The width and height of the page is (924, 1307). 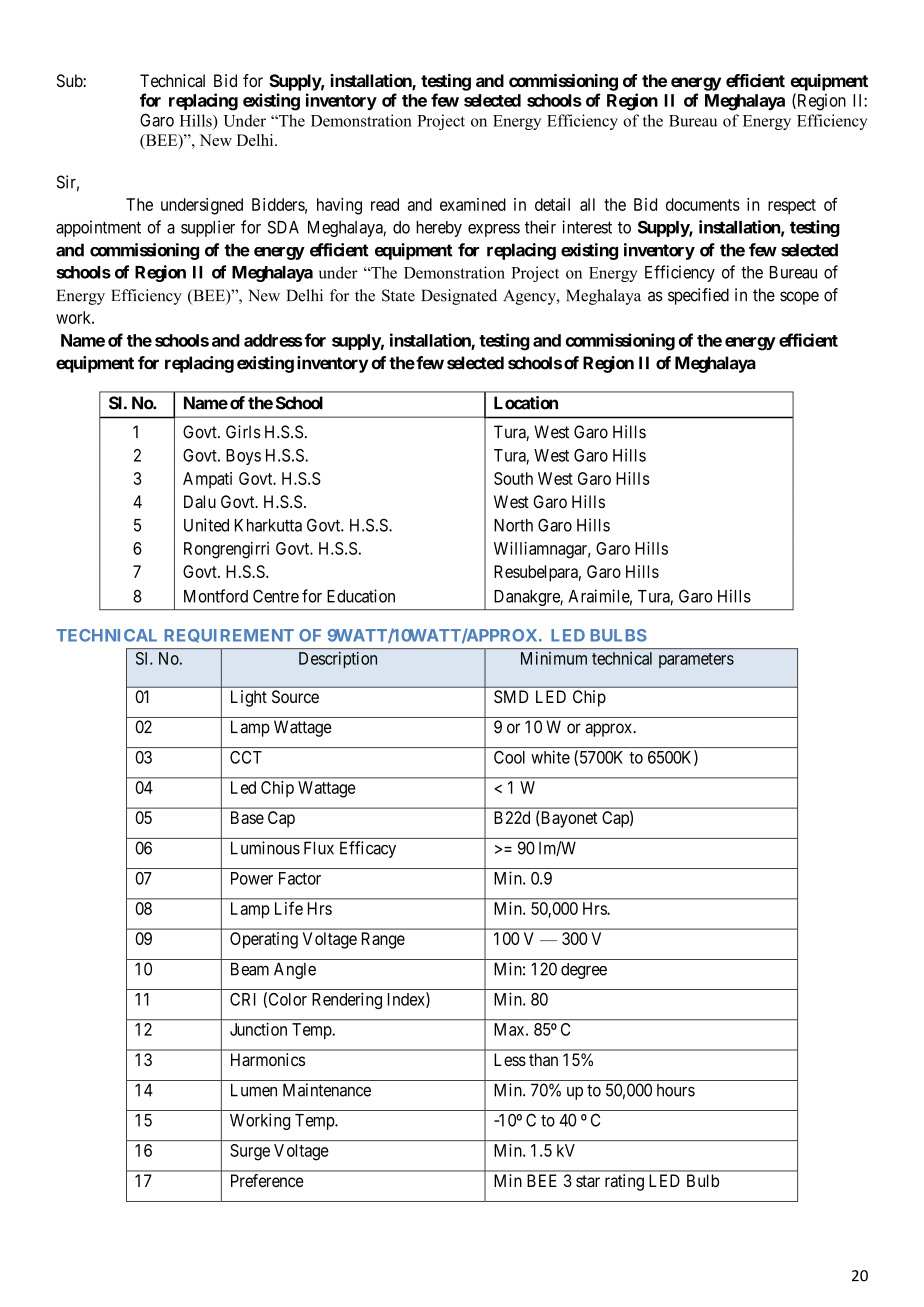 What do you see at coordinates (383, 940) in the page?
I see `Range` at bounding box center [383, 940].
